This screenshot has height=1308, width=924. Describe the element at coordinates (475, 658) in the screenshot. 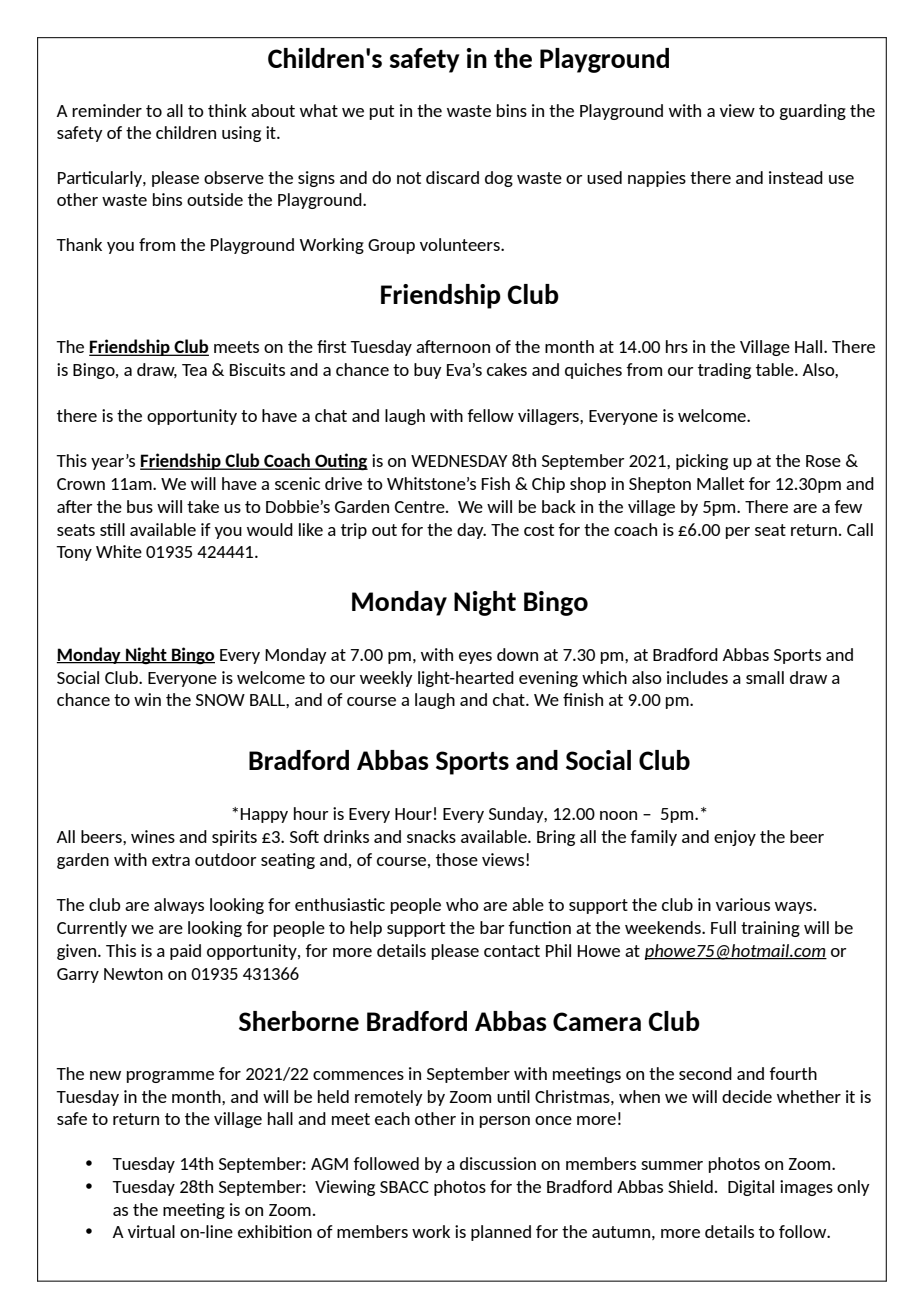

I see `eyes` at that location.
